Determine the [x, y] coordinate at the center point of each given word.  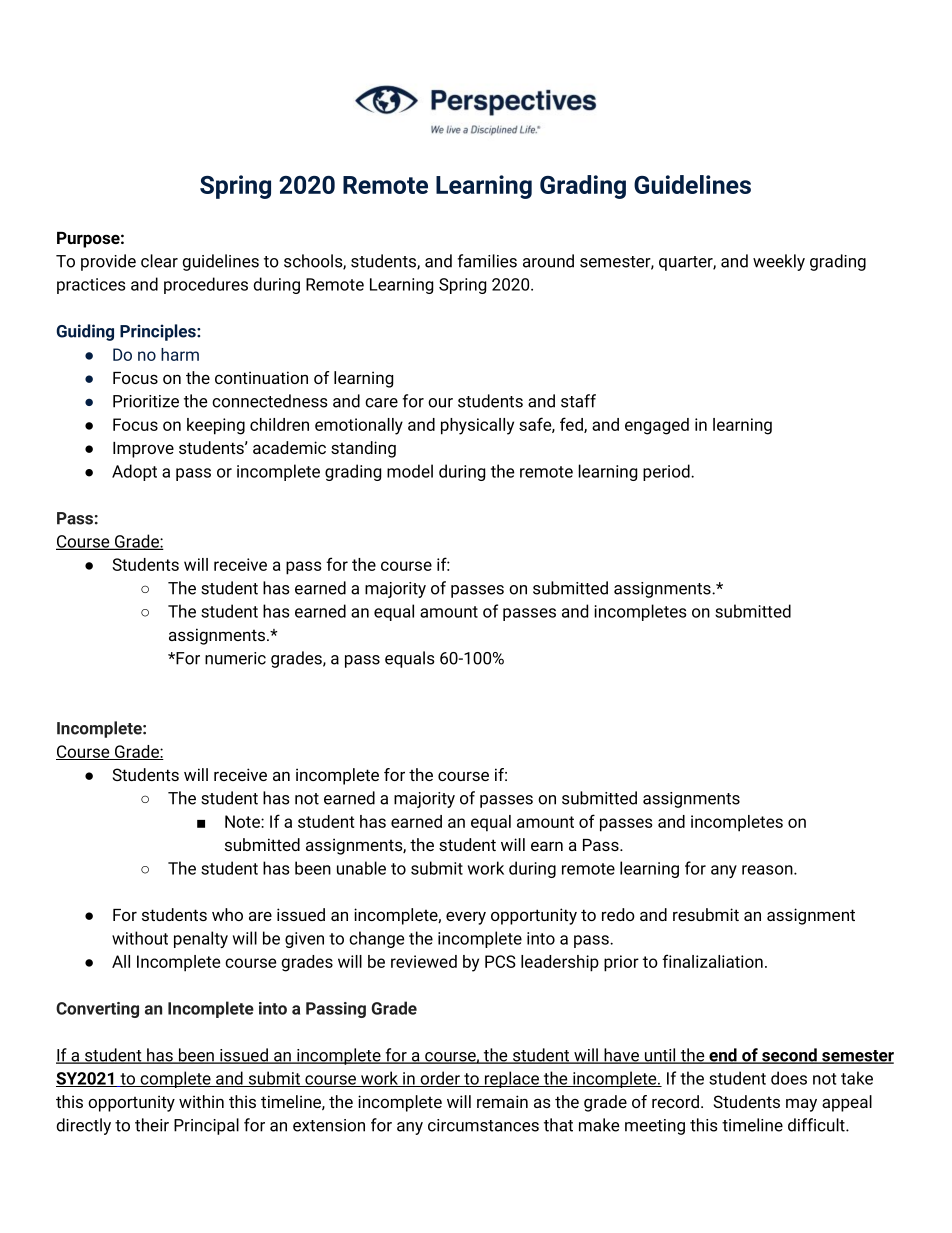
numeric [235, 658]
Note [243, 821]
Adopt [134, 472]
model [410, 471]
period [667, 472]
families [487, 261]
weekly [779, 262]
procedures [206, 285]
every [466, 918]
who [227, 914]
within [201, 1101]
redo [618, 914]
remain [502, 1101]
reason [768, 870]
